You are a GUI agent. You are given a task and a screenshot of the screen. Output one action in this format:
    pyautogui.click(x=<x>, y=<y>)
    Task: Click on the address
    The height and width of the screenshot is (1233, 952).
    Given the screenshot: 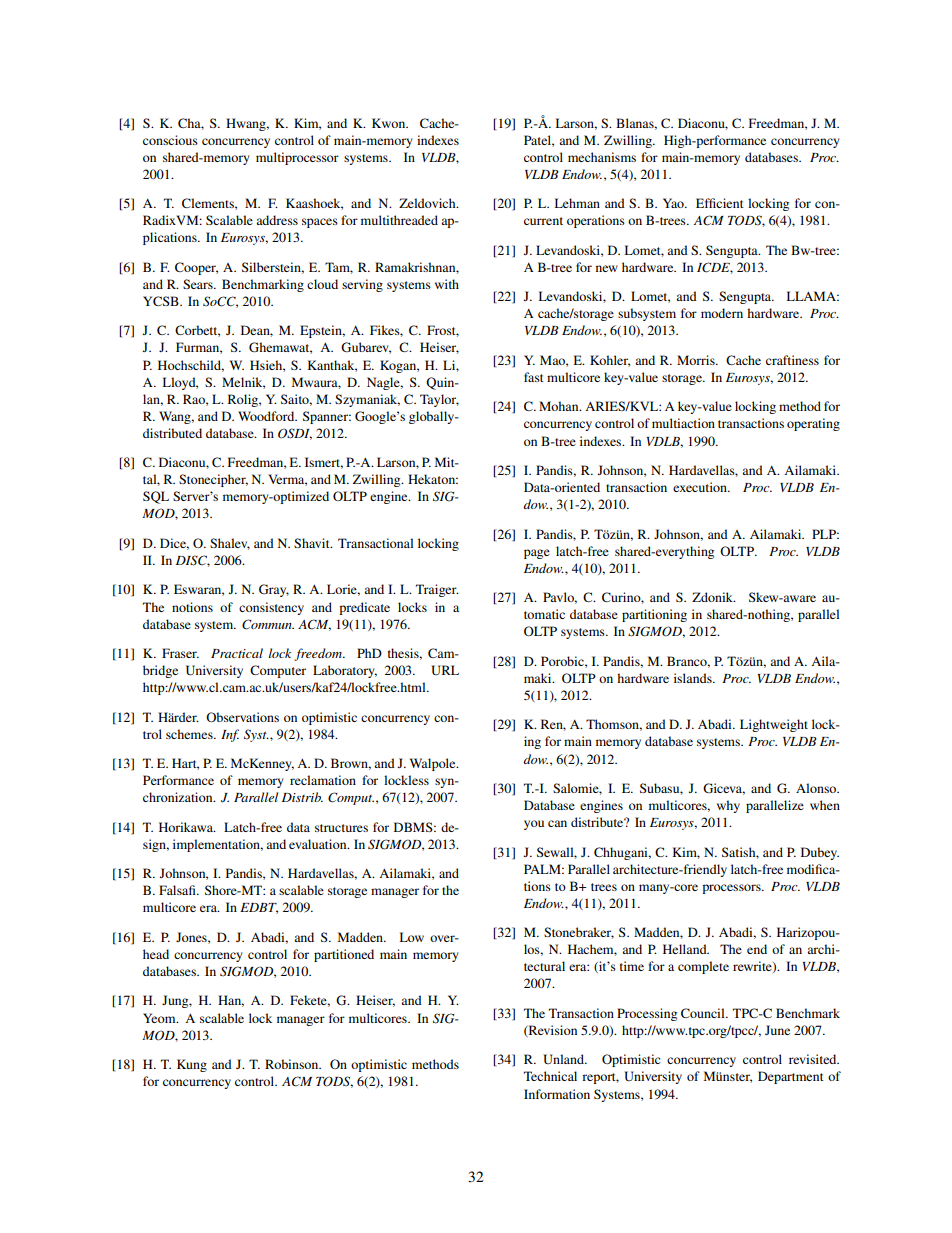 What is the action you would take?
    pyautogui.click(x=277, y=220)
